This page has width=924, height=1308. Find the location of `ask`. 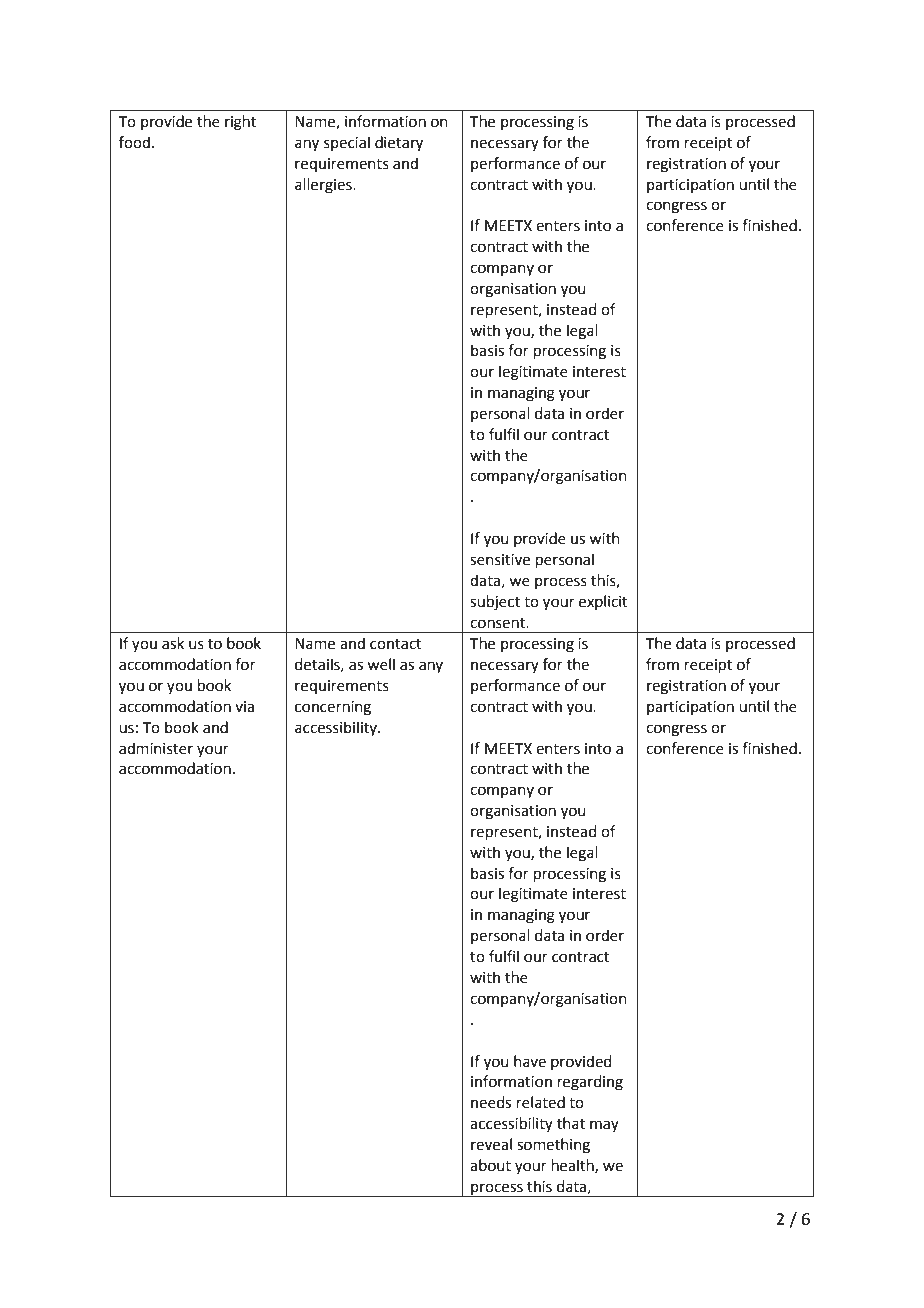

ask is located at coordinates (173, 643).
